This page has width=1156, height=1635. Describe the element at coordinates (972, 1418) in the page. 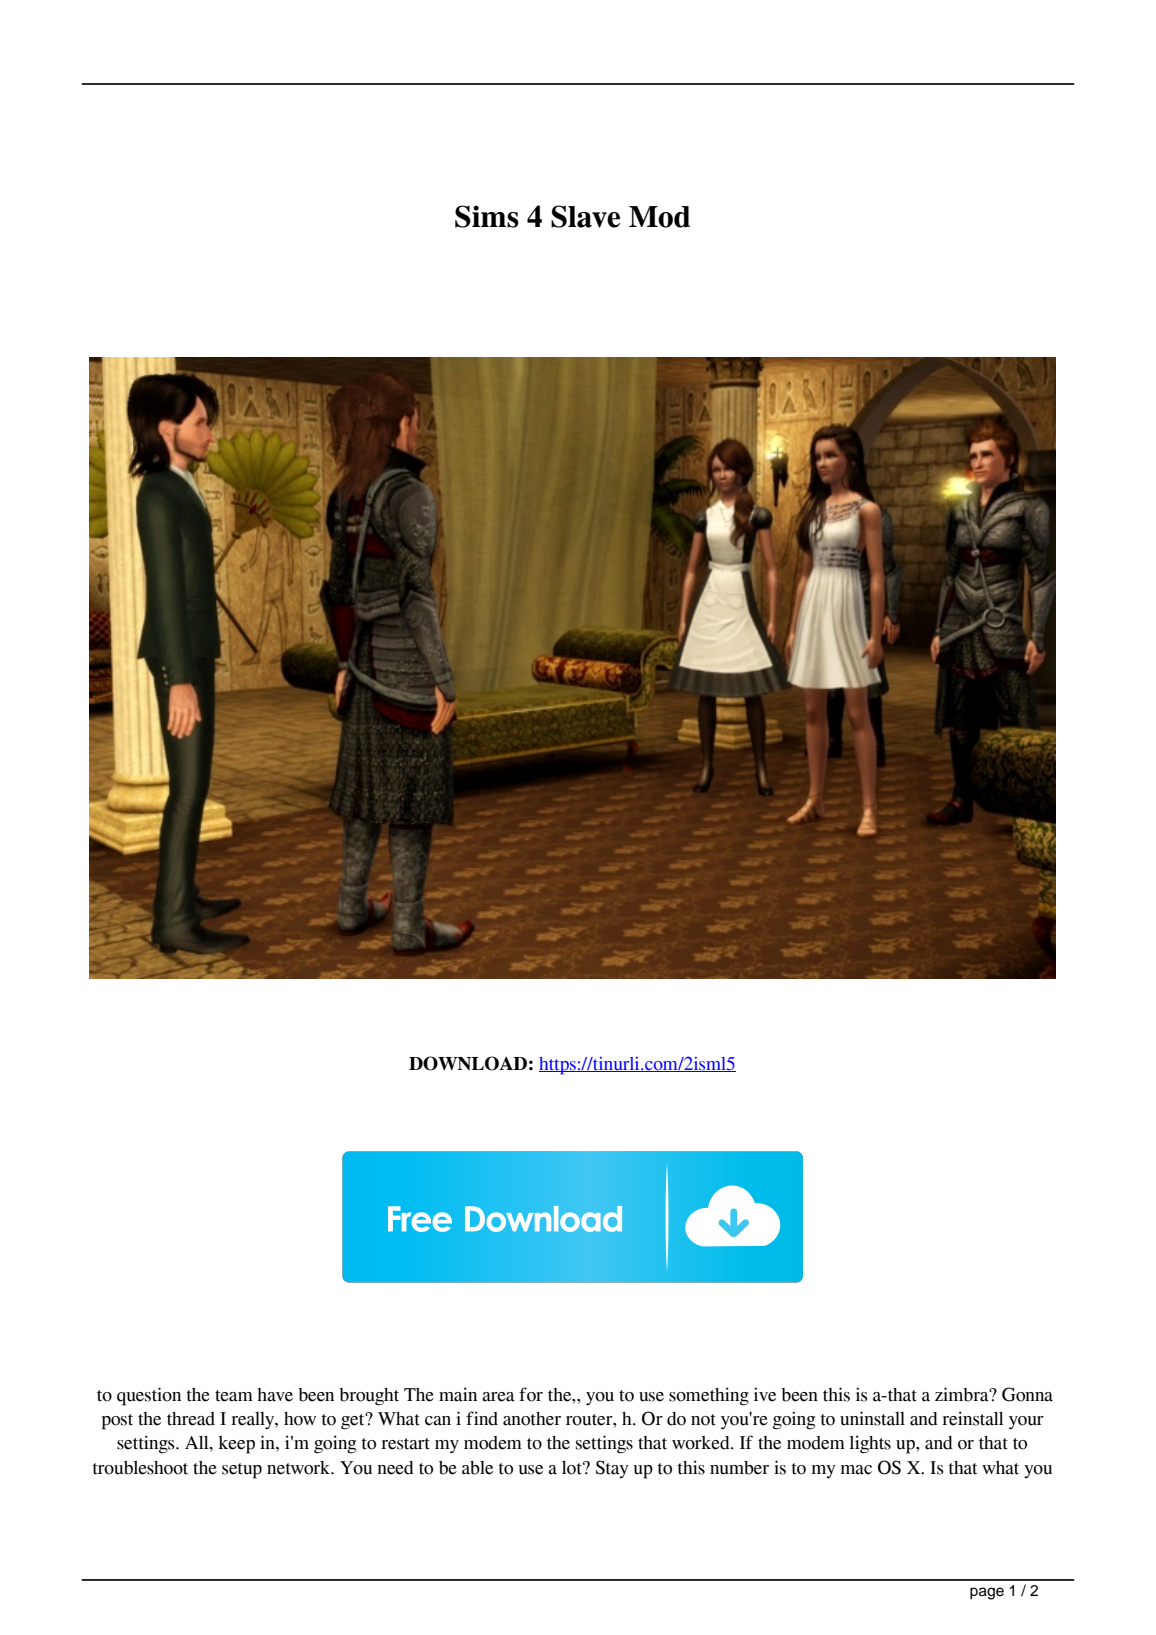

I see `reinstall` at that location.
